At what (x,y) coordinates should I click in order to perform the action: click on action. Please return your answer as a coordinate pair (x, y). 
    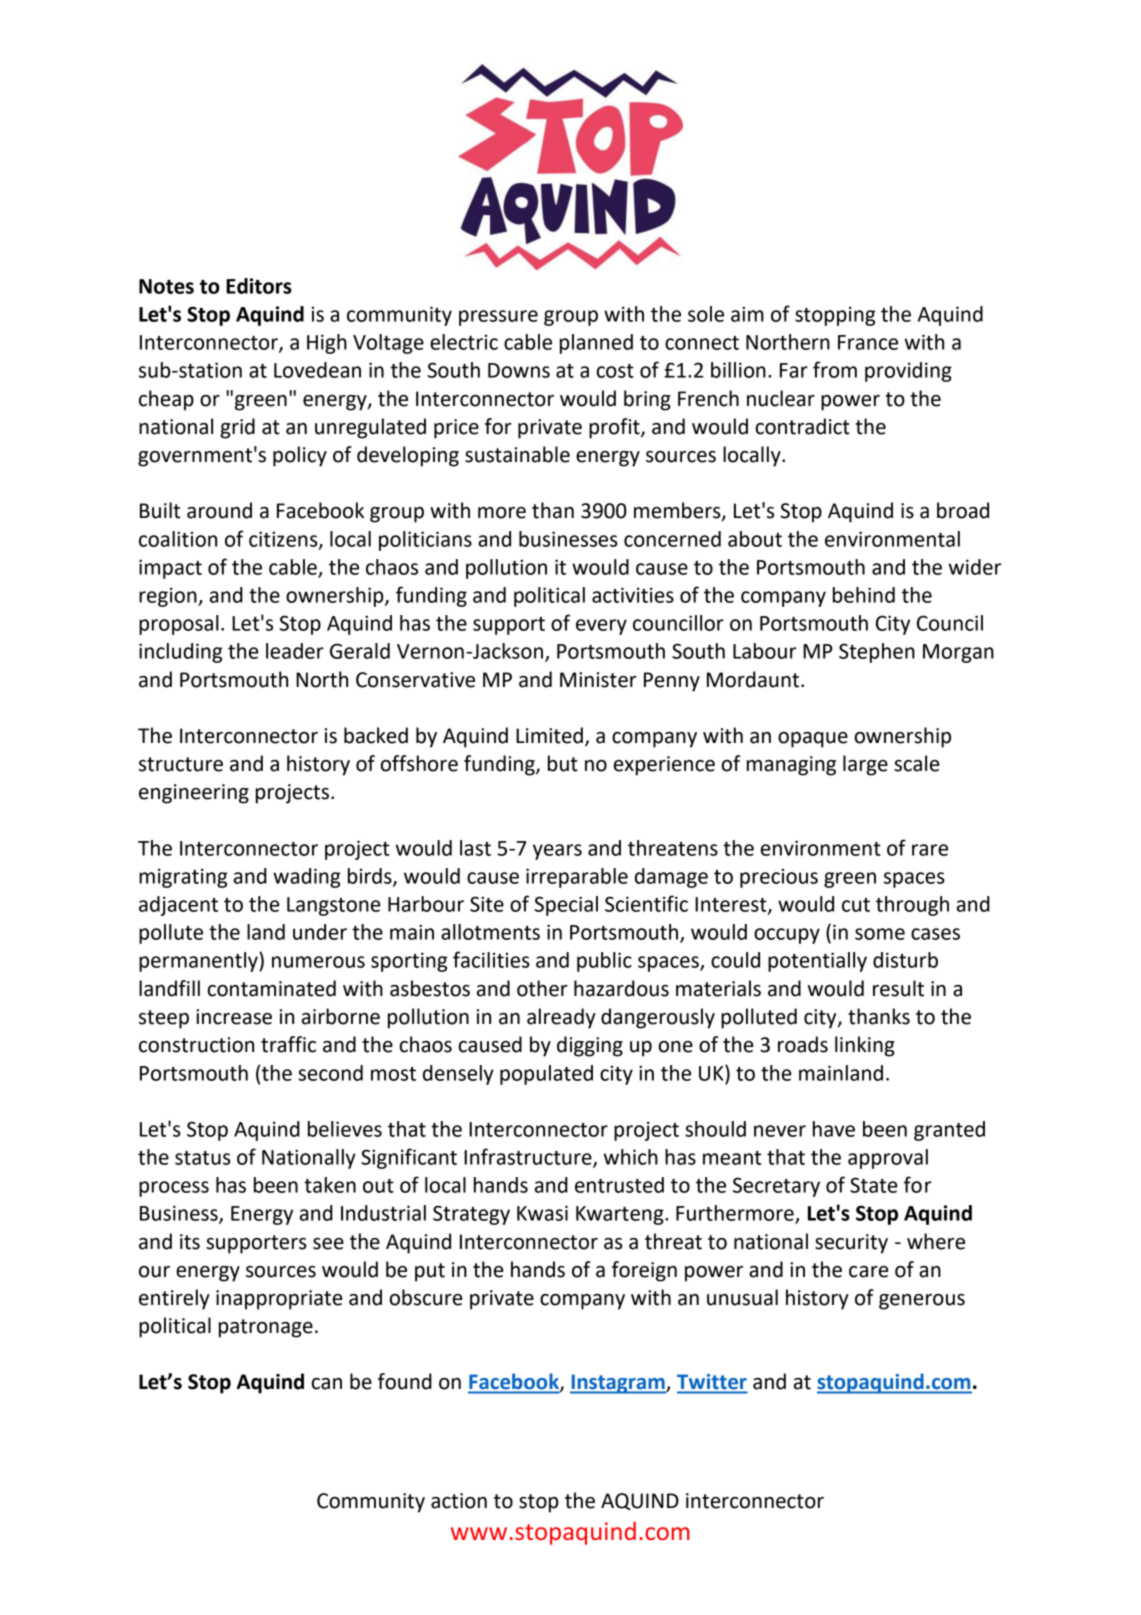
    Looking at the image, I should click on (459, 1501).
